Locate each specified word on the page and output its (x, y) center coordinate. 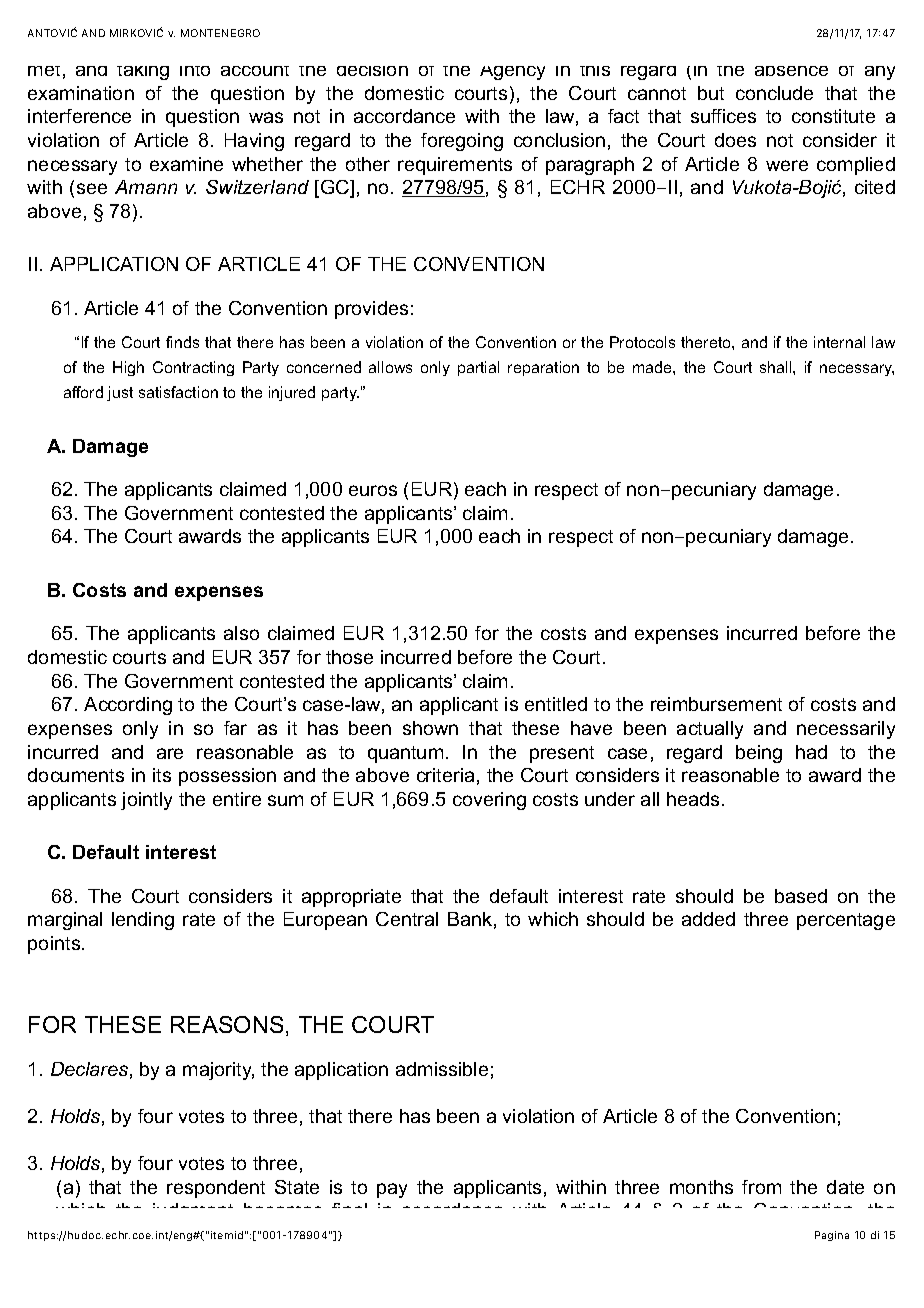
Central (407, 919)
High (128, 368)
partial (478, 368)
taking (143, 73)
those (349, 657)
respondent (216, 1189)
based (801, 896)
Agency (512, 73)
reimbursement (716, 704)
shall (777, 367)
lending (143, 921)
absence (791, 71)
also (241, 633)
